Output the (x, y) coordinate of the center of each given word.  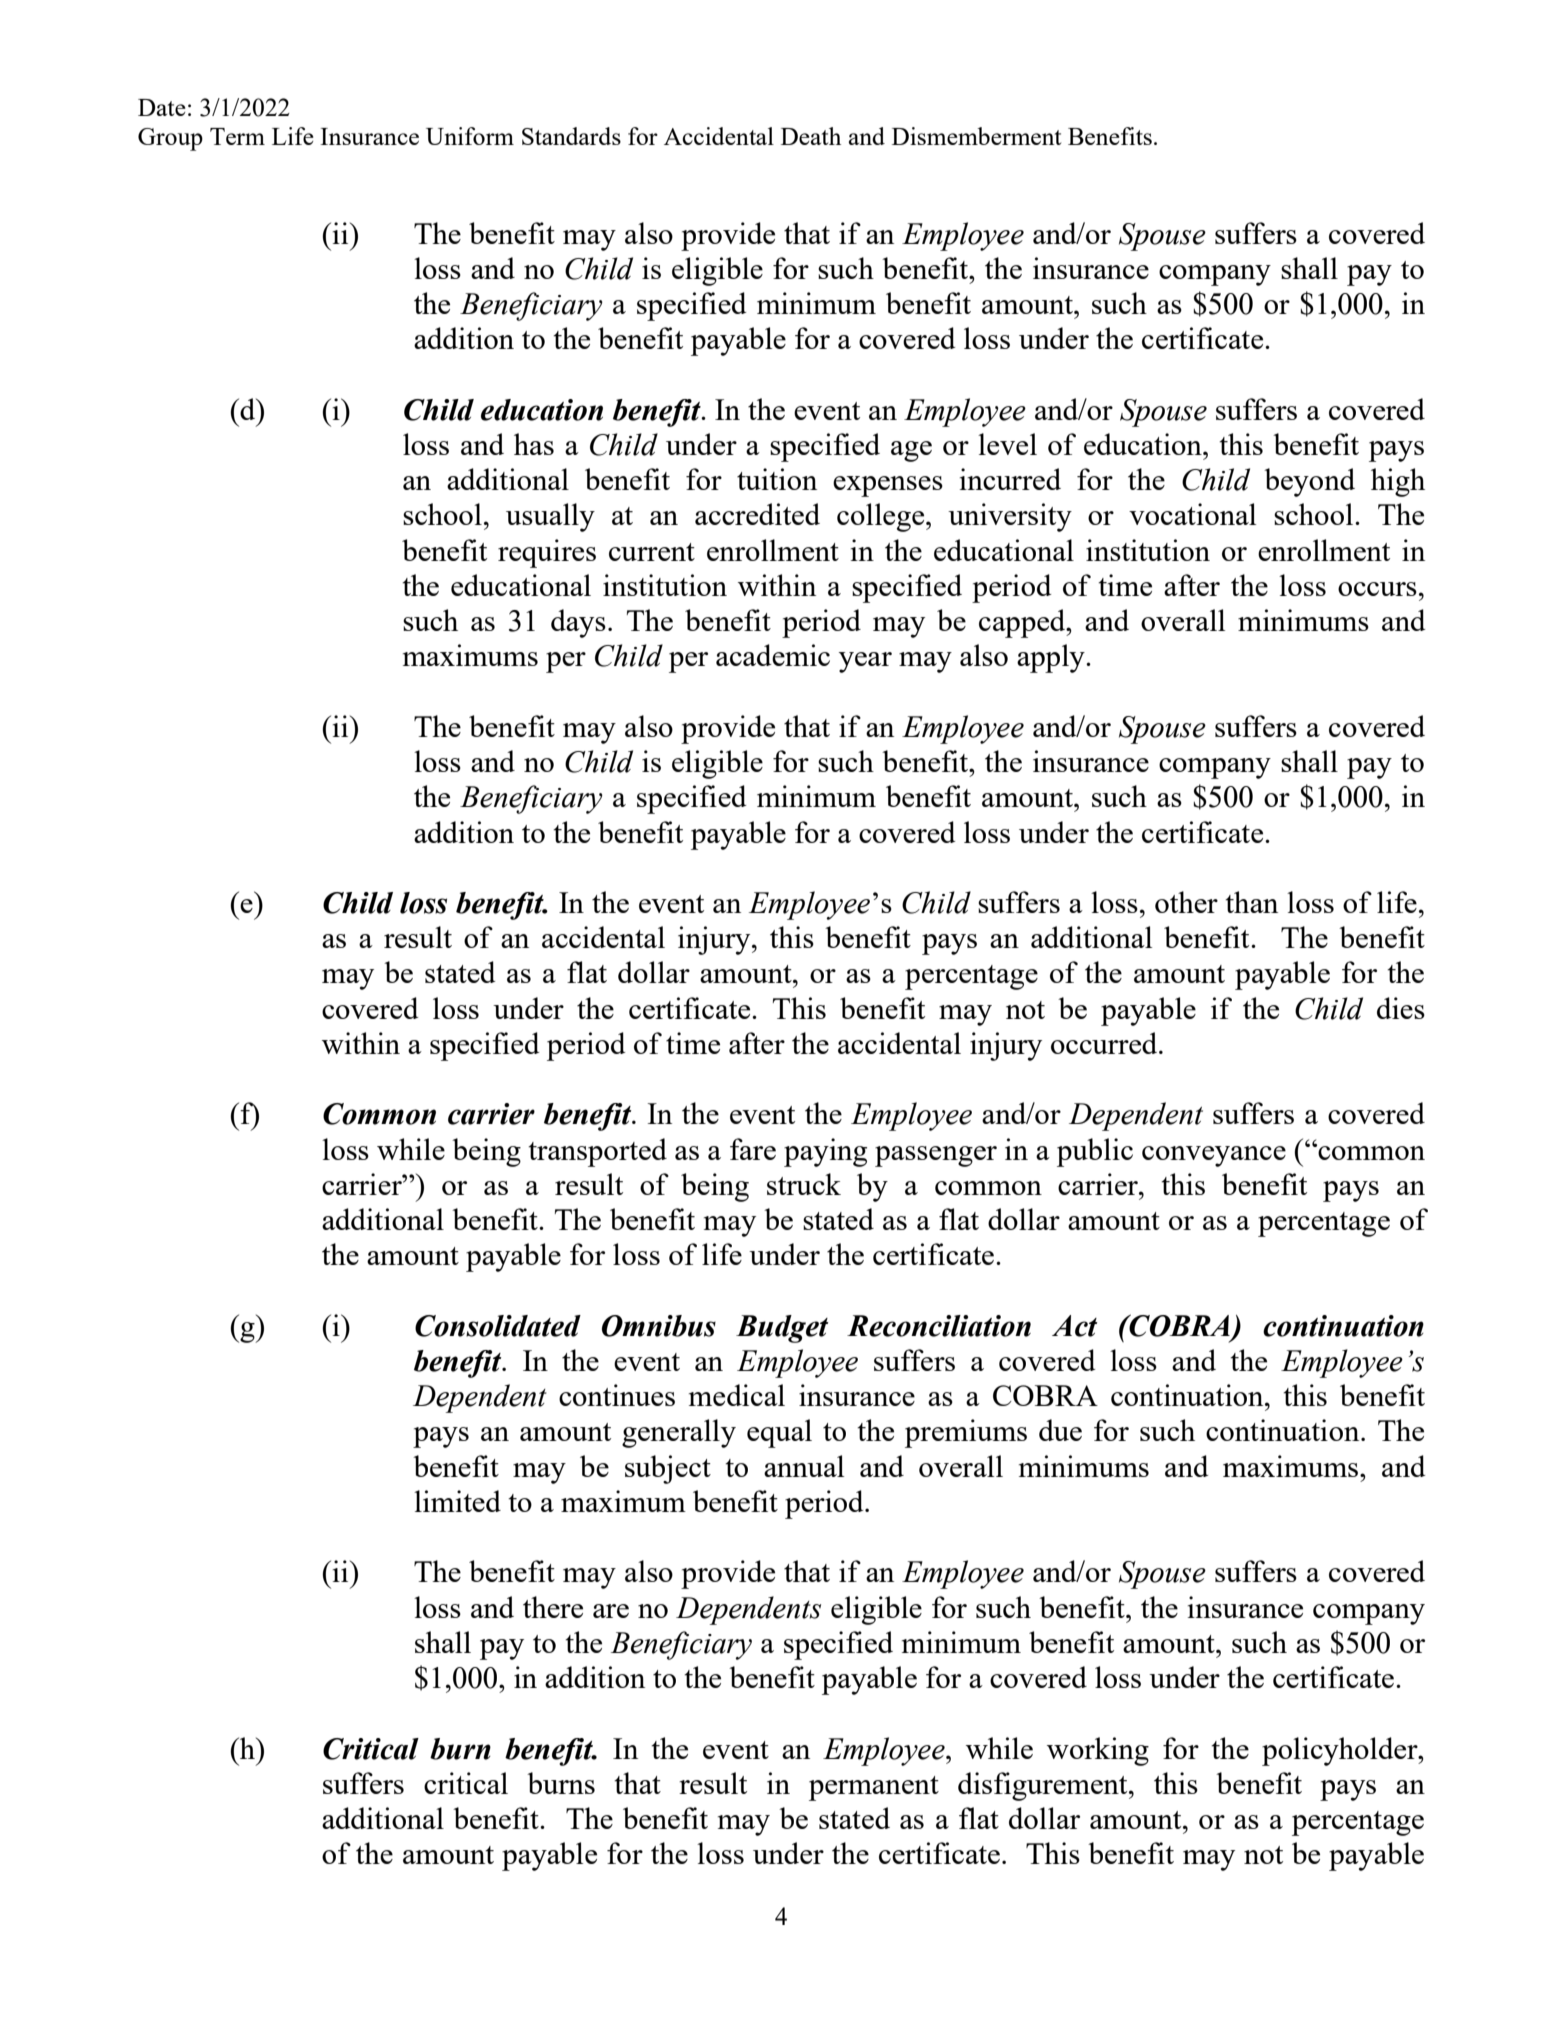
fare (753, 1149)
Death (811, 136)
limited (457, 1501)
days (578, 623)
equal (779, 1433)
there (553, 1607)
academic (773, 655)
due (1060, 1430)
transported (597, 1152)
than (1251, 902)
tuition (777, 479)
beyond (1309, 482)
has (534, 444)
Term (237, 136)
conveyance (1214, 1156)
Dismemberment (976, 136)
